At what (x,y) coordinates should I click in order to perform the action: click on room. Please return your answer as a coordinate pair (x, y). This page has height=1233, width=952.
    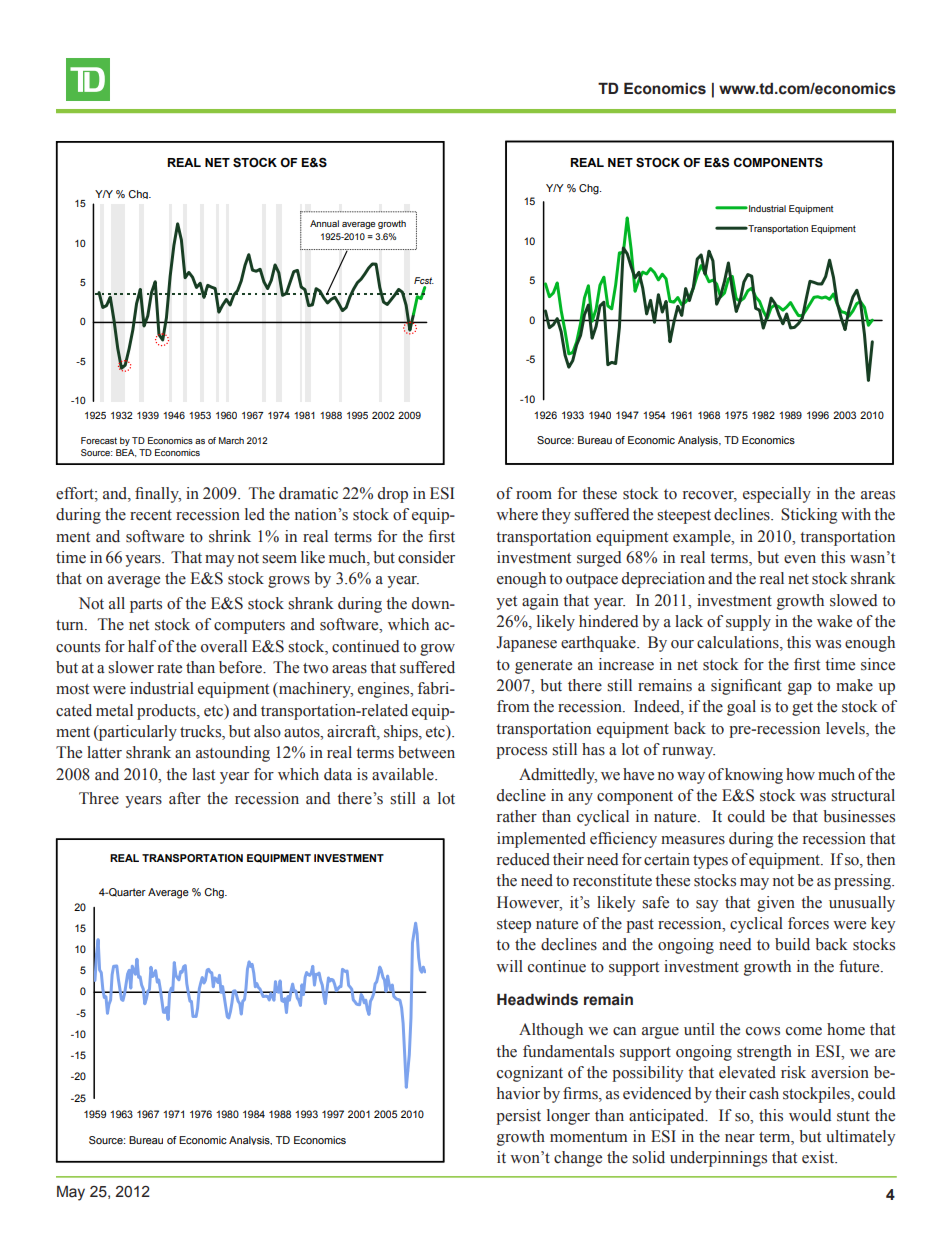
    Looking at the image, I should click on (534, 495).
